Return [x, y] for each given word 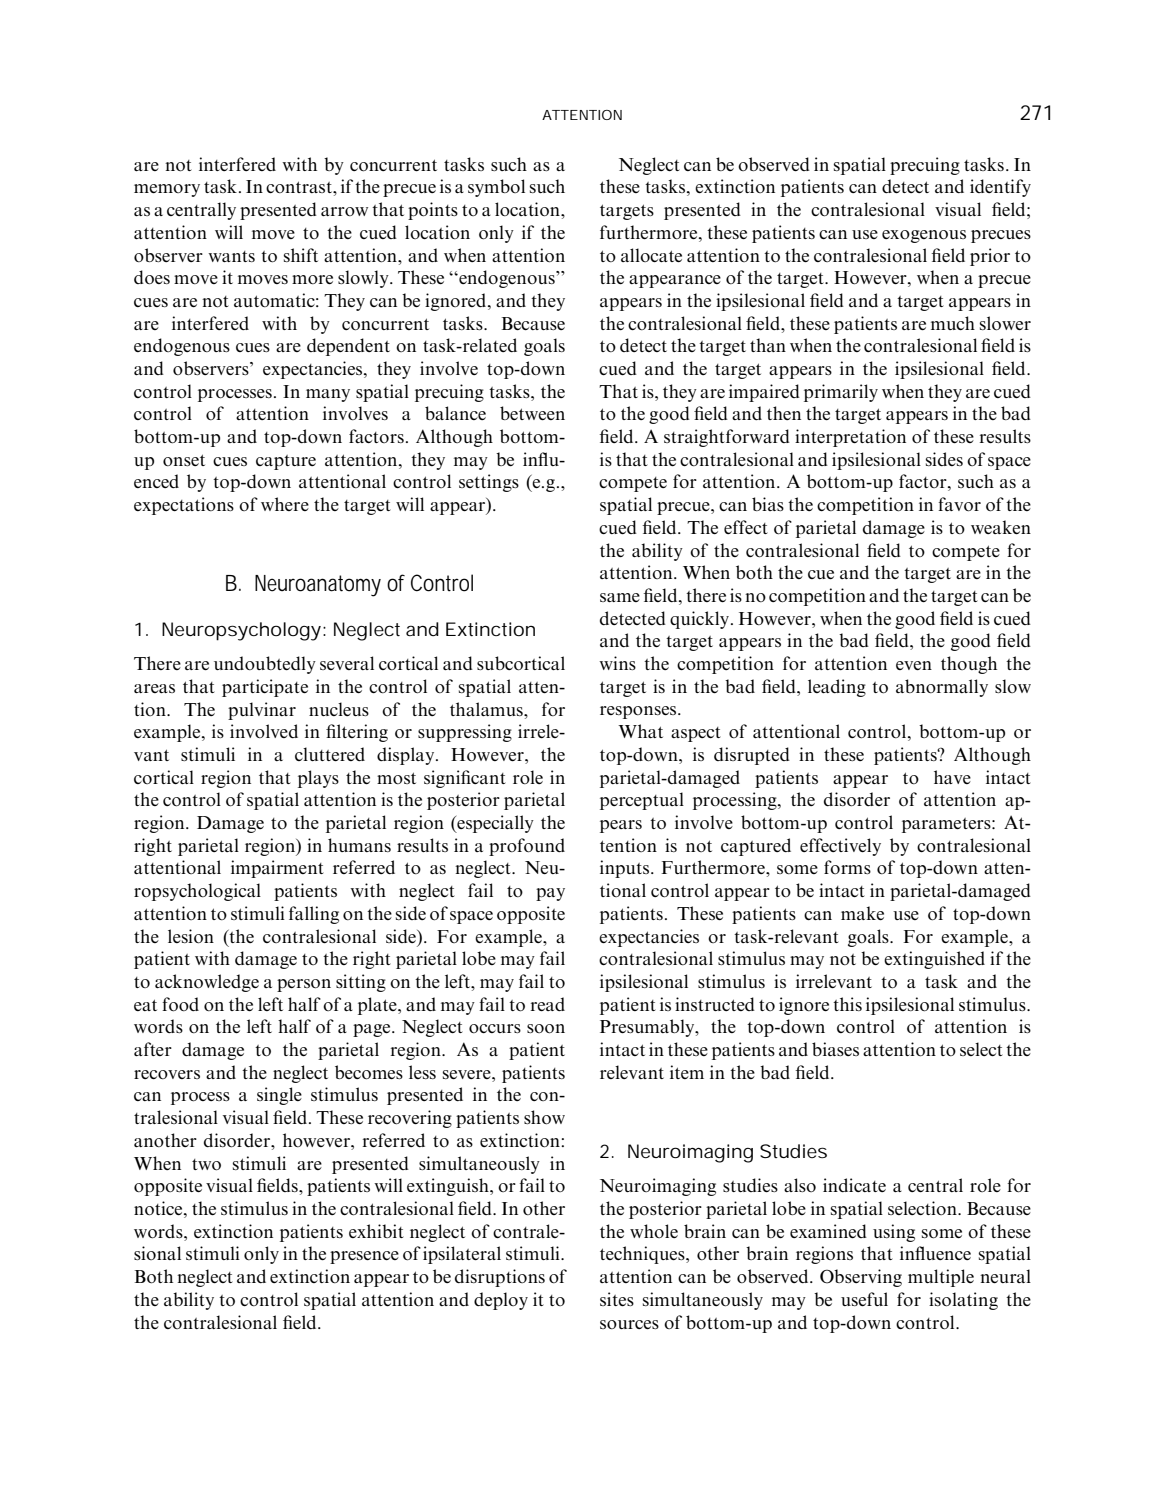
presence [364, 1257]
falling [314, 915]
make [862, 913]
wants [231, 256]
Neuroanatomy [318, 586]
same [620, 597]
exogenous [924, 236]
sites [617, 1299]
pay [550, 894]
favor [959, 504]
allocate [651, 255]
